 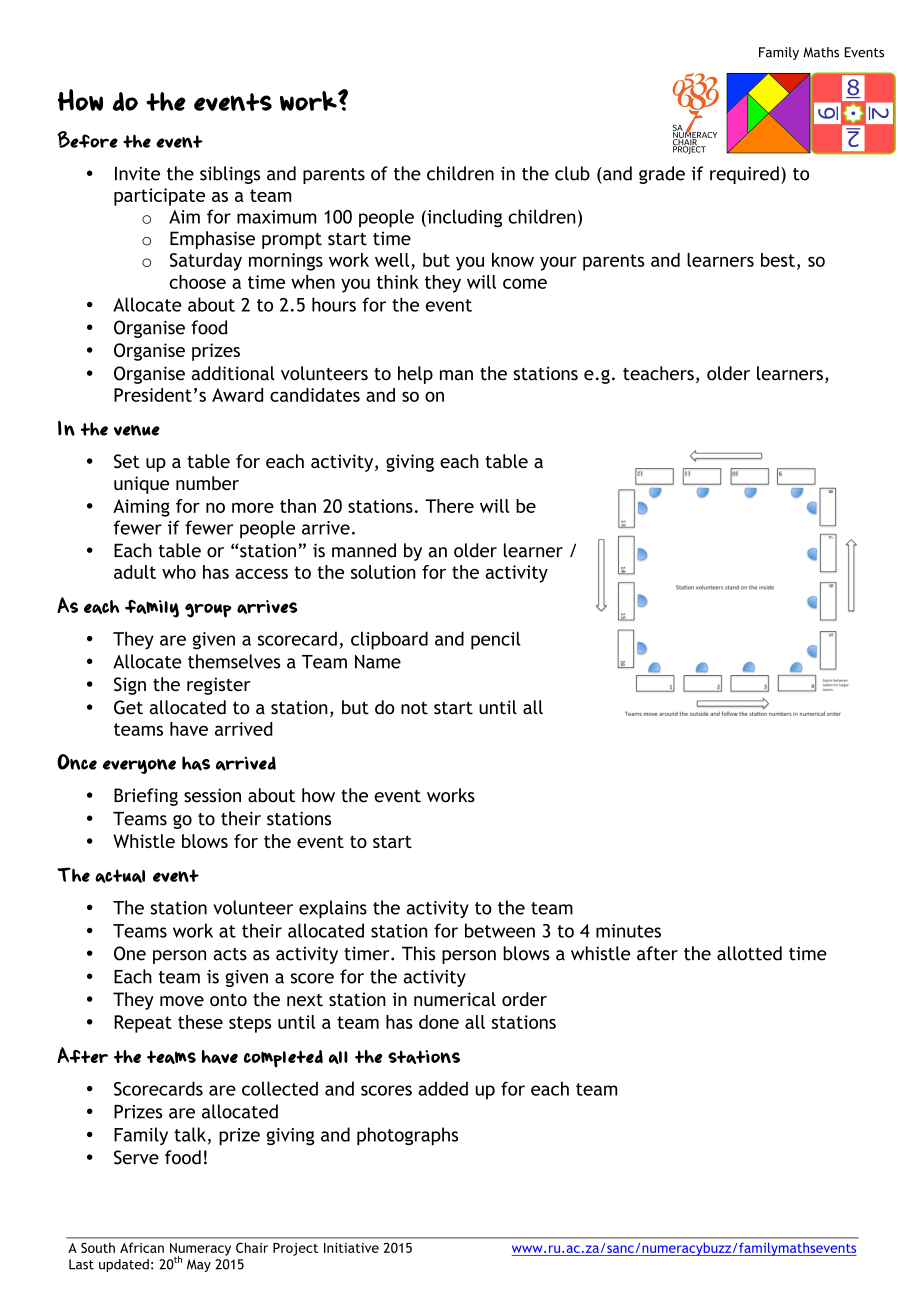 I want to click on grade, so click(x=662, y=175).
